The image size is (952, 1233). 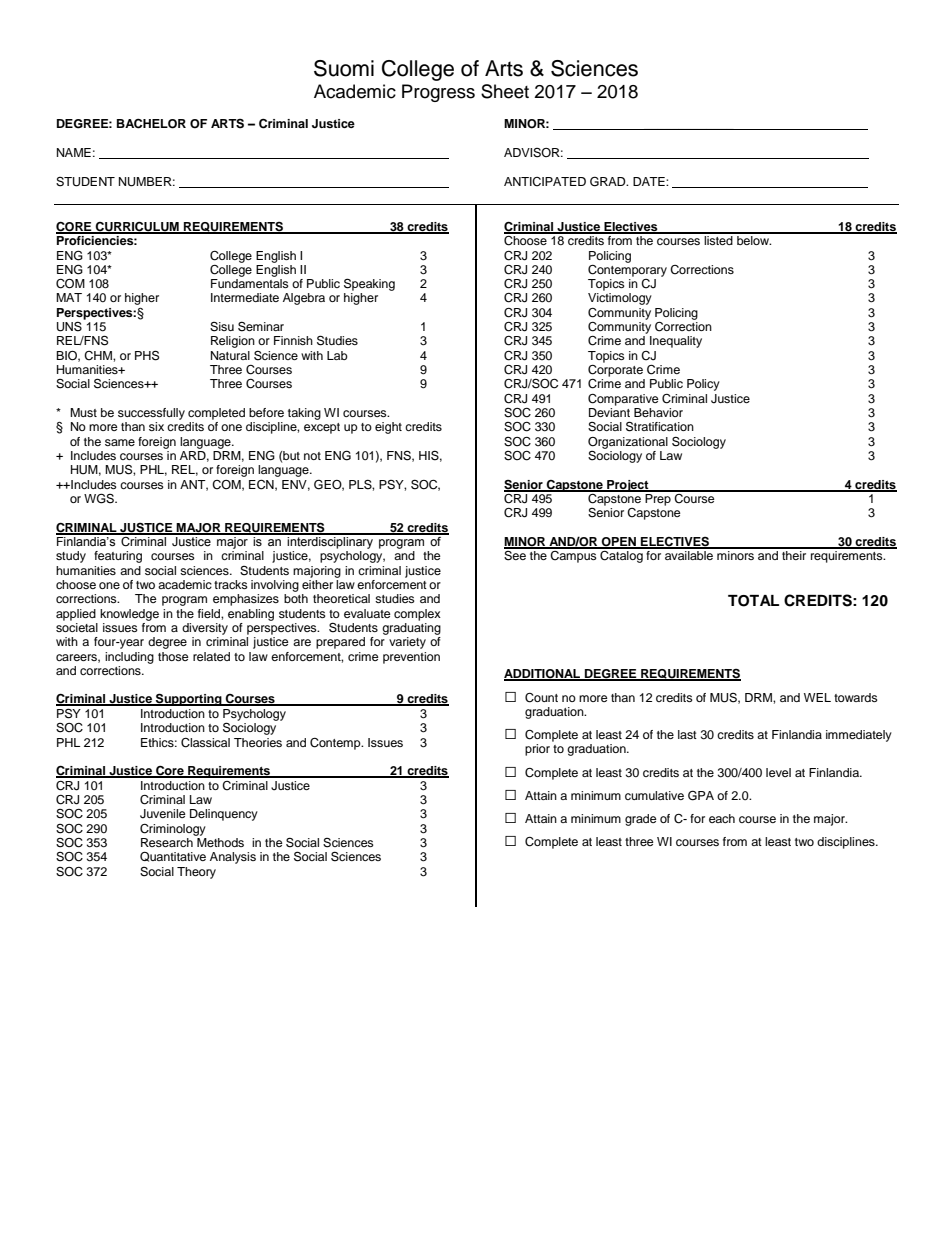 I want to click on CURRICULUM, so click(x=137, y=227).
